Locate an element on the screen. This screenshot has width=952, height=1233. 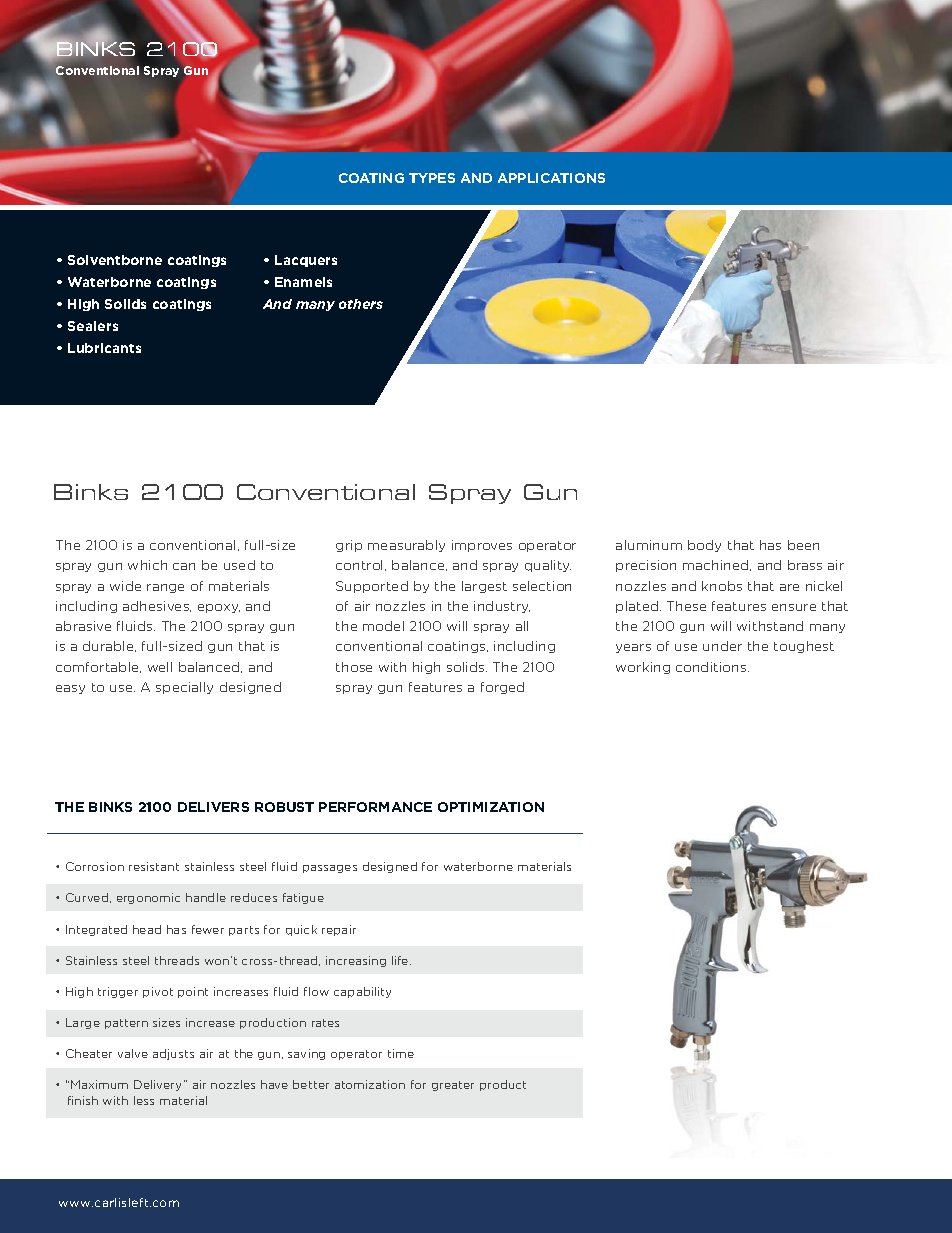
greater is located at coordinates (453, 1086).
